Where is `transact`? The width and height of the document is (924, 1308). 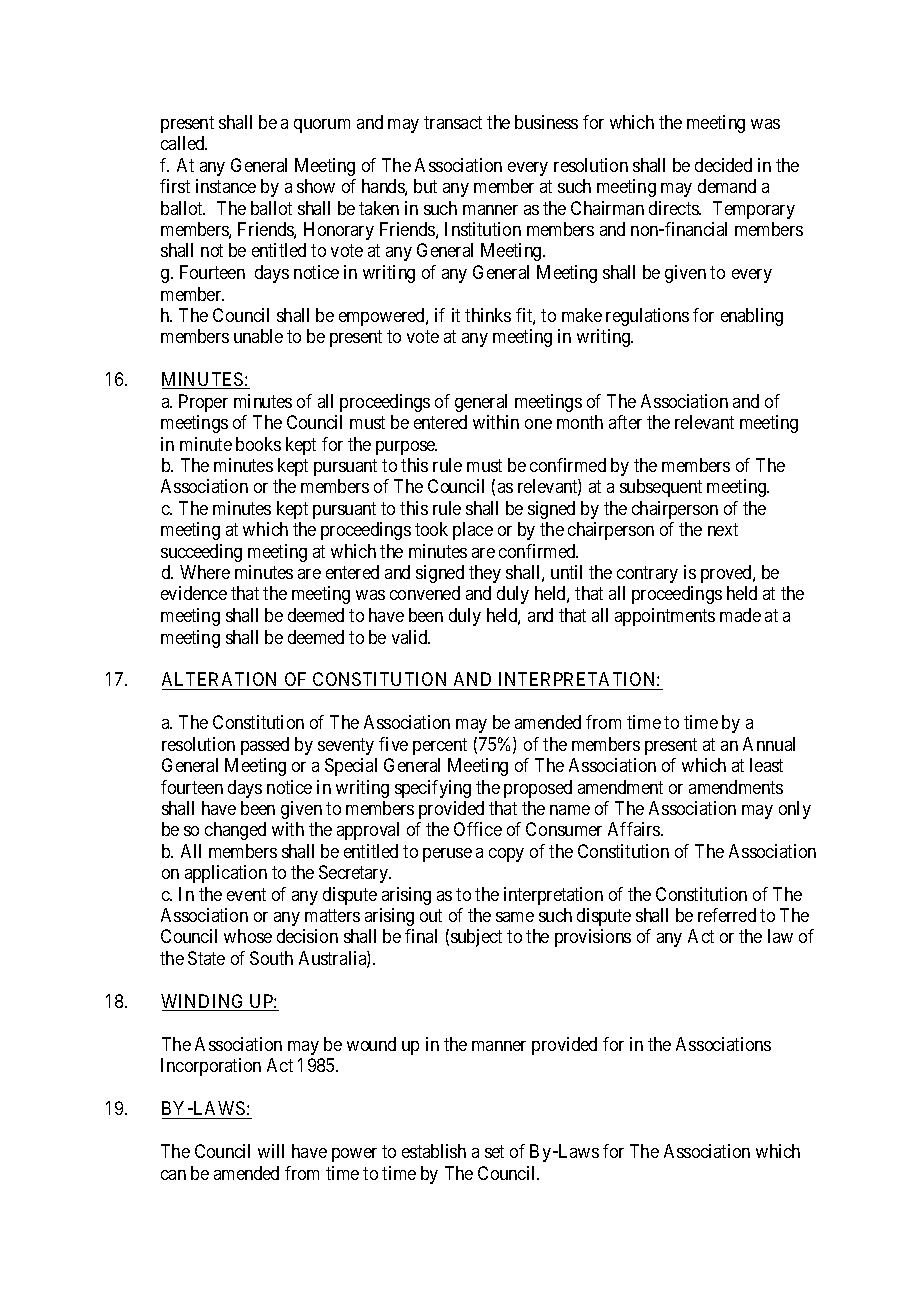
transact is located at coordinates (453, 122).
